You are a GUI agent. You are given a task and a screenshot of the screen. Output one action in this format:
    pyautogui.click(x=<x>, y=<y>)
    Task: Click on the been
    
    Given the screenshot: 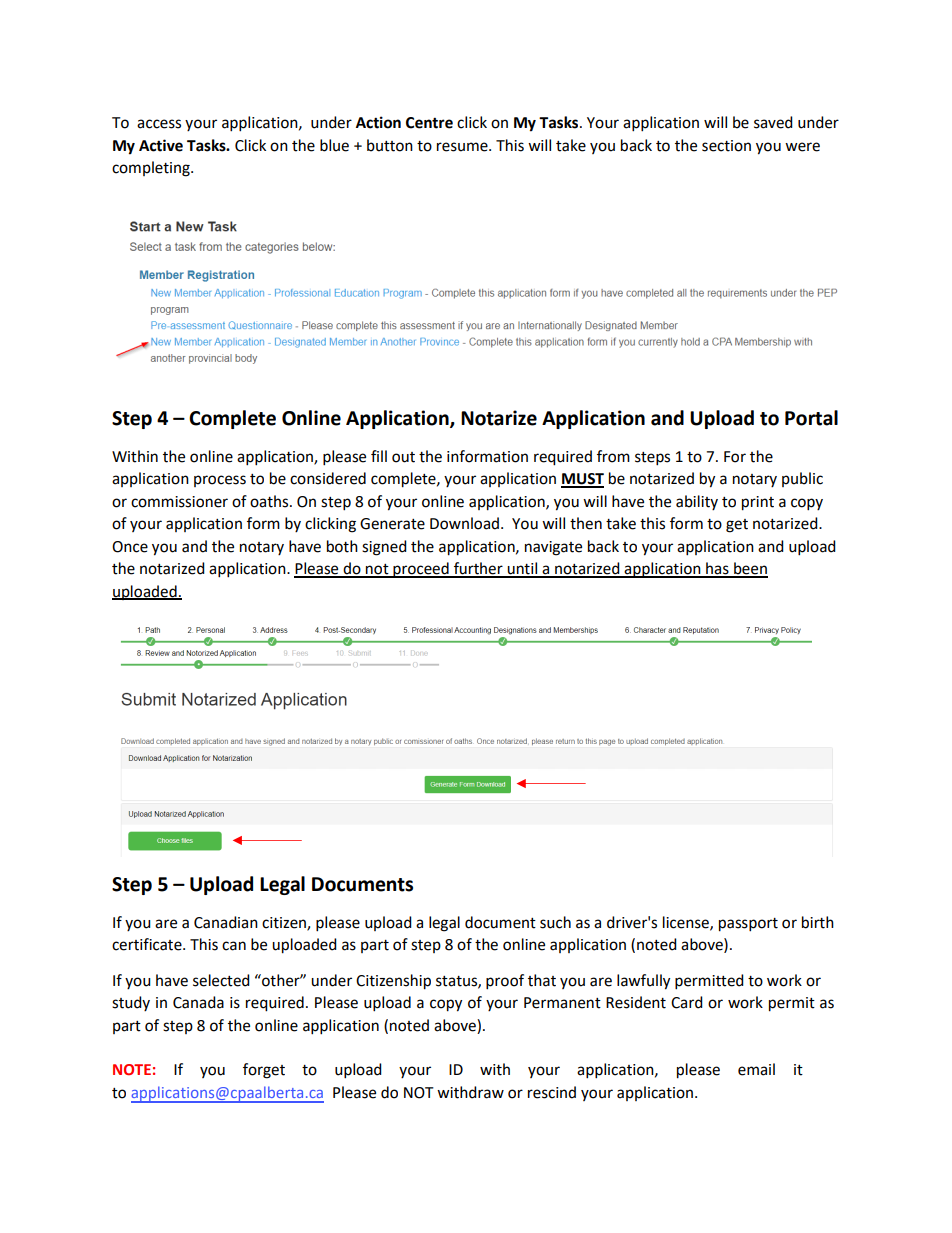 What is the action you would take?
    pyautogui.click(x=750, y=569)
